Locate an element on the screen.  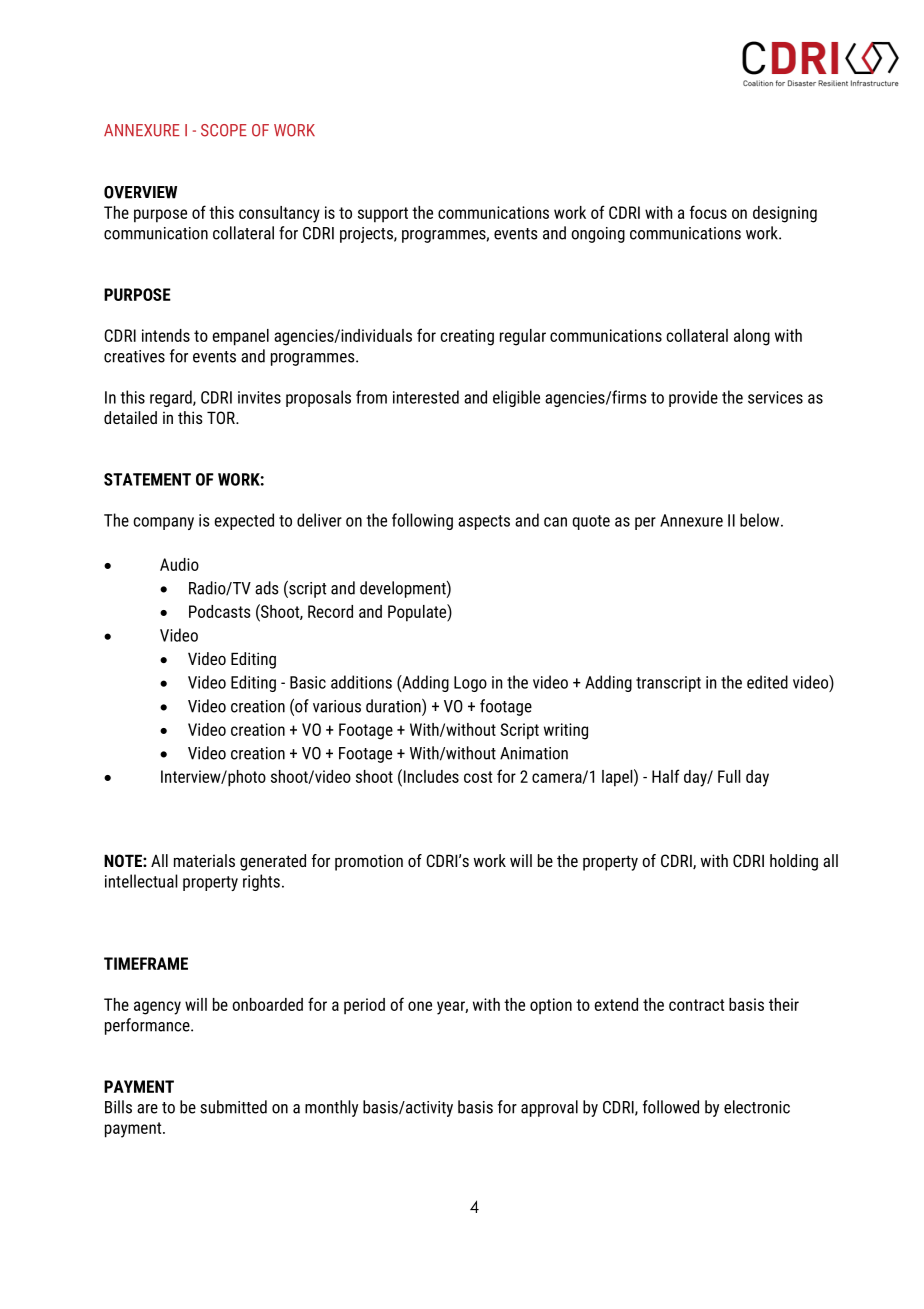
focus is located at coordinates (708, 212).
